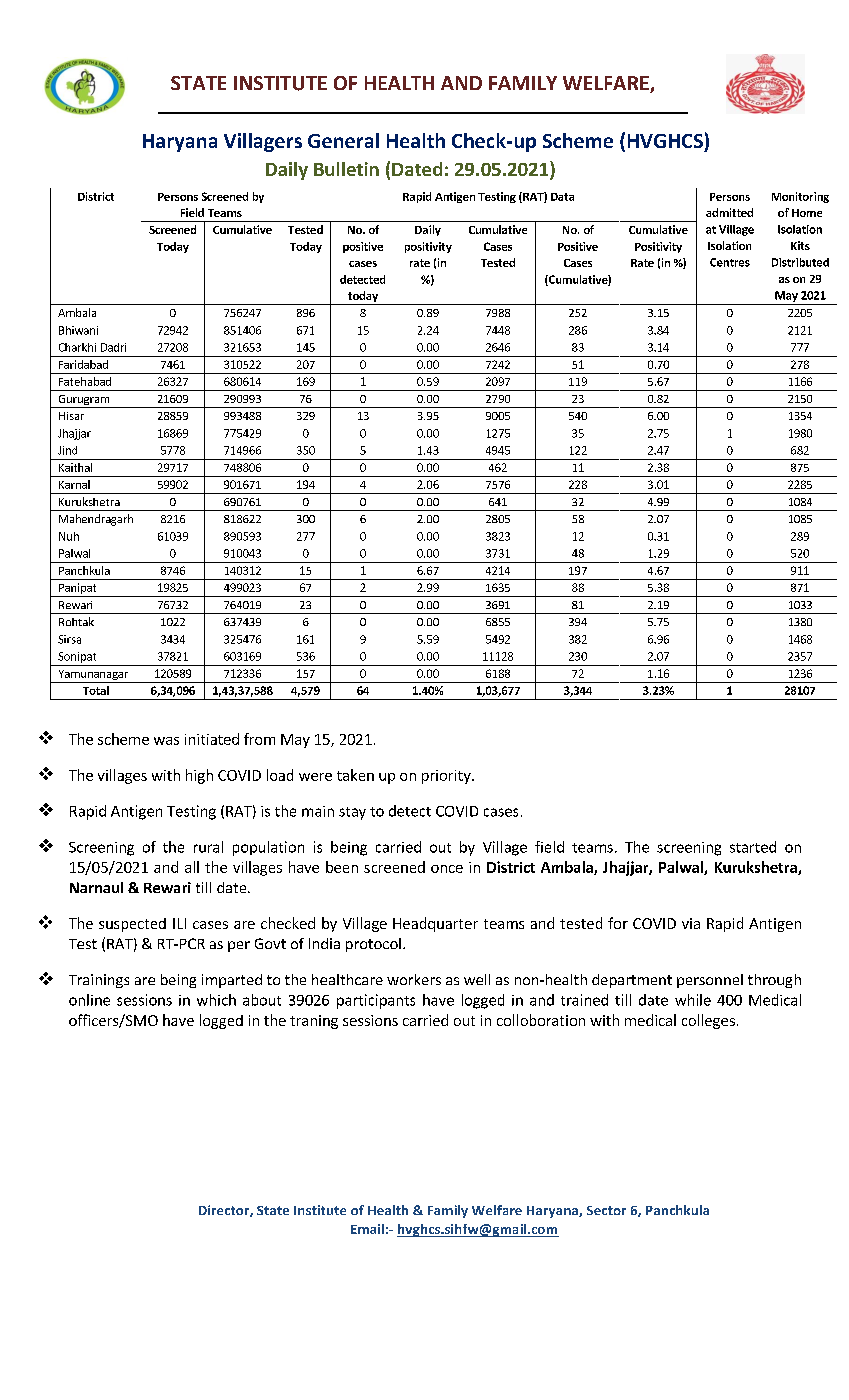 The width and height of the image is (849, 1400). What do you see at coordinates (216, 1000) in the image?
I see `which` at bounding box center [216, 1000].
